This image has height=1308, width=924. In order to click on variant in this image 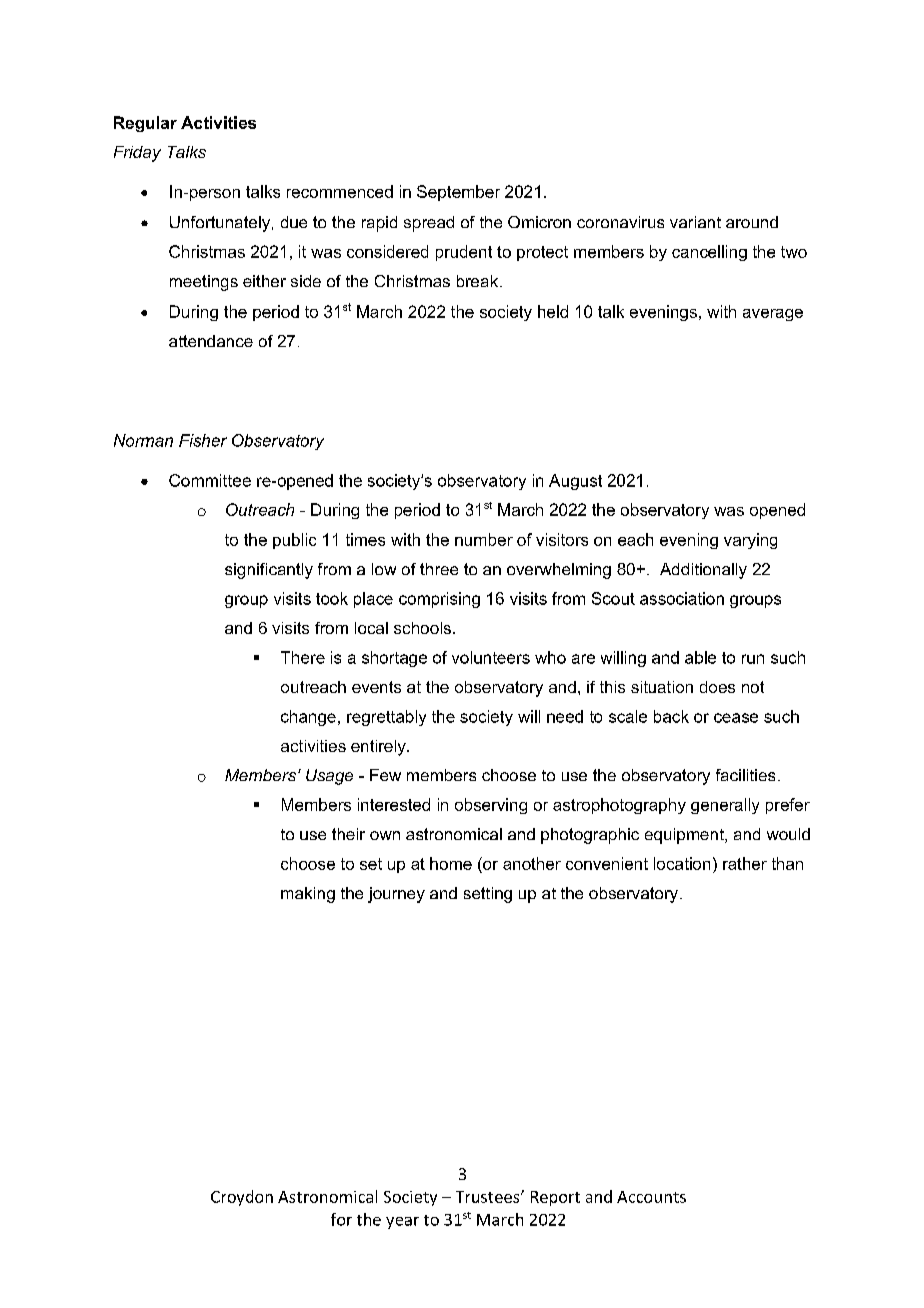, I will do `click(695, 222)`.
